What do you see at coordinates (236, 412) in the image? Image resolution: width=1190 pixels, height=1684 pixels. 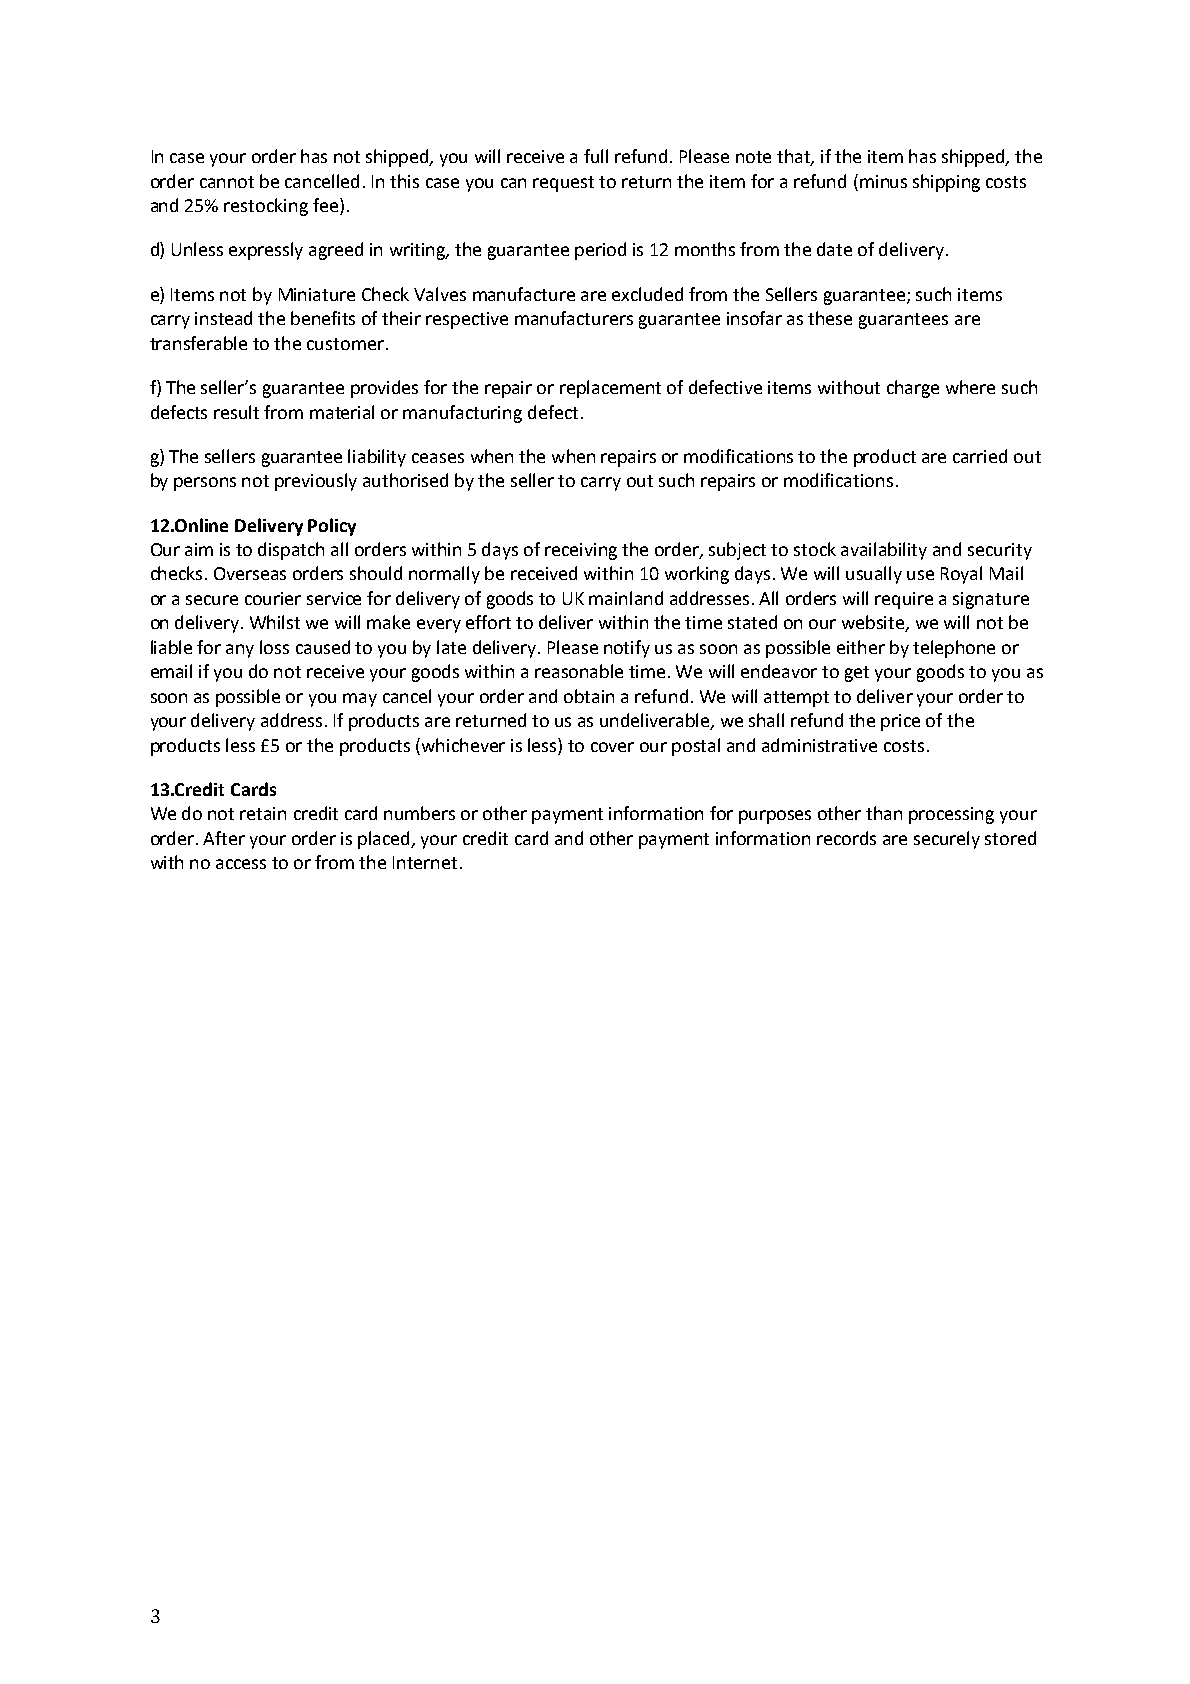 I see `result` at bounding box center [236, 412].
